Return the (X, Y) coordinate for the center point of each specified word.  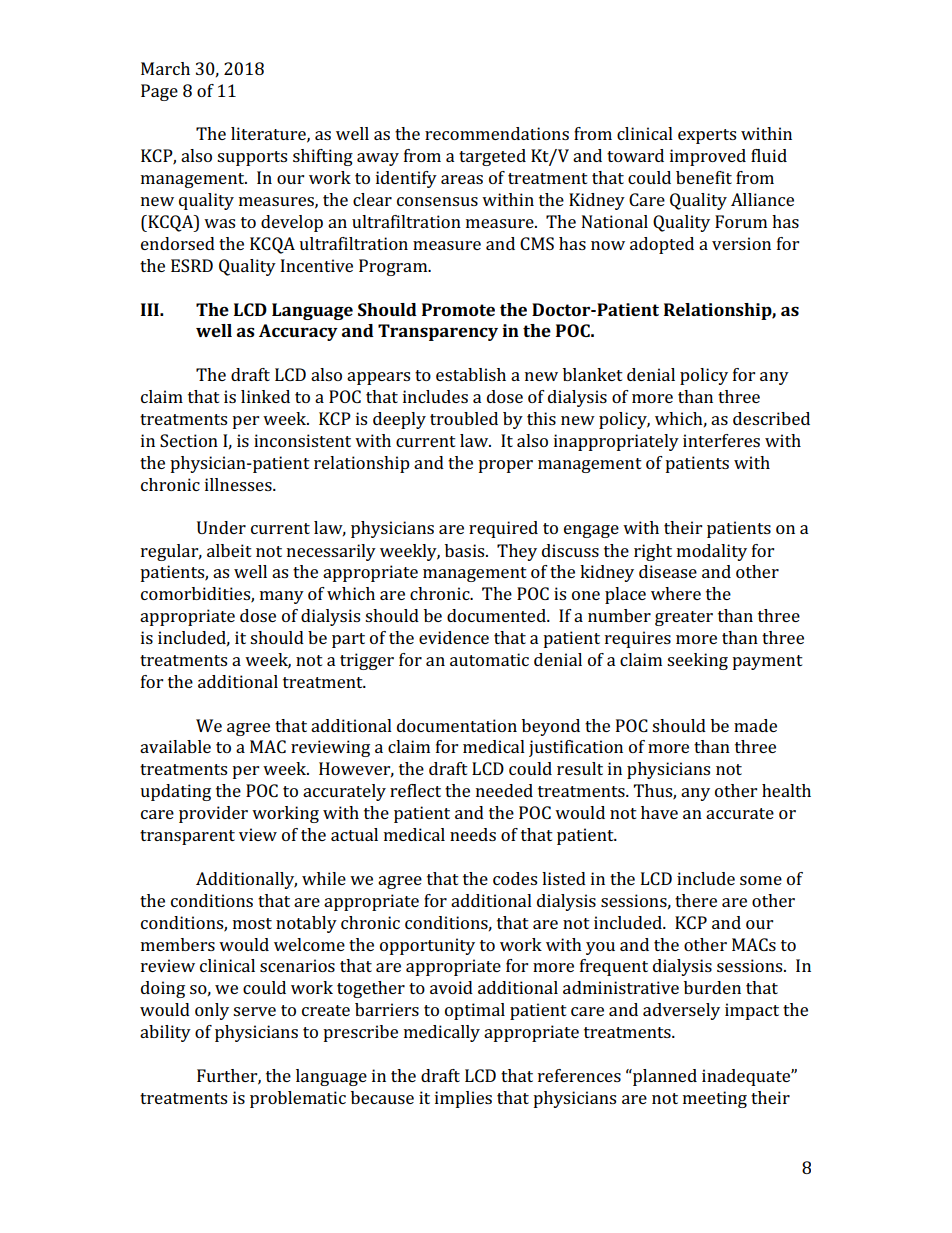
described (771, 418)
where (676, 593)
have (659, 812)
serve (254, 1011)
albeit (229, 550)
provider (213, 814)
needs (473, 834)
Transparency (438, 332)
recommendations (497, 133)
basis (466, 550)
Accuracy (298, 332)
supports (252, 158)
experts (707, 136)
